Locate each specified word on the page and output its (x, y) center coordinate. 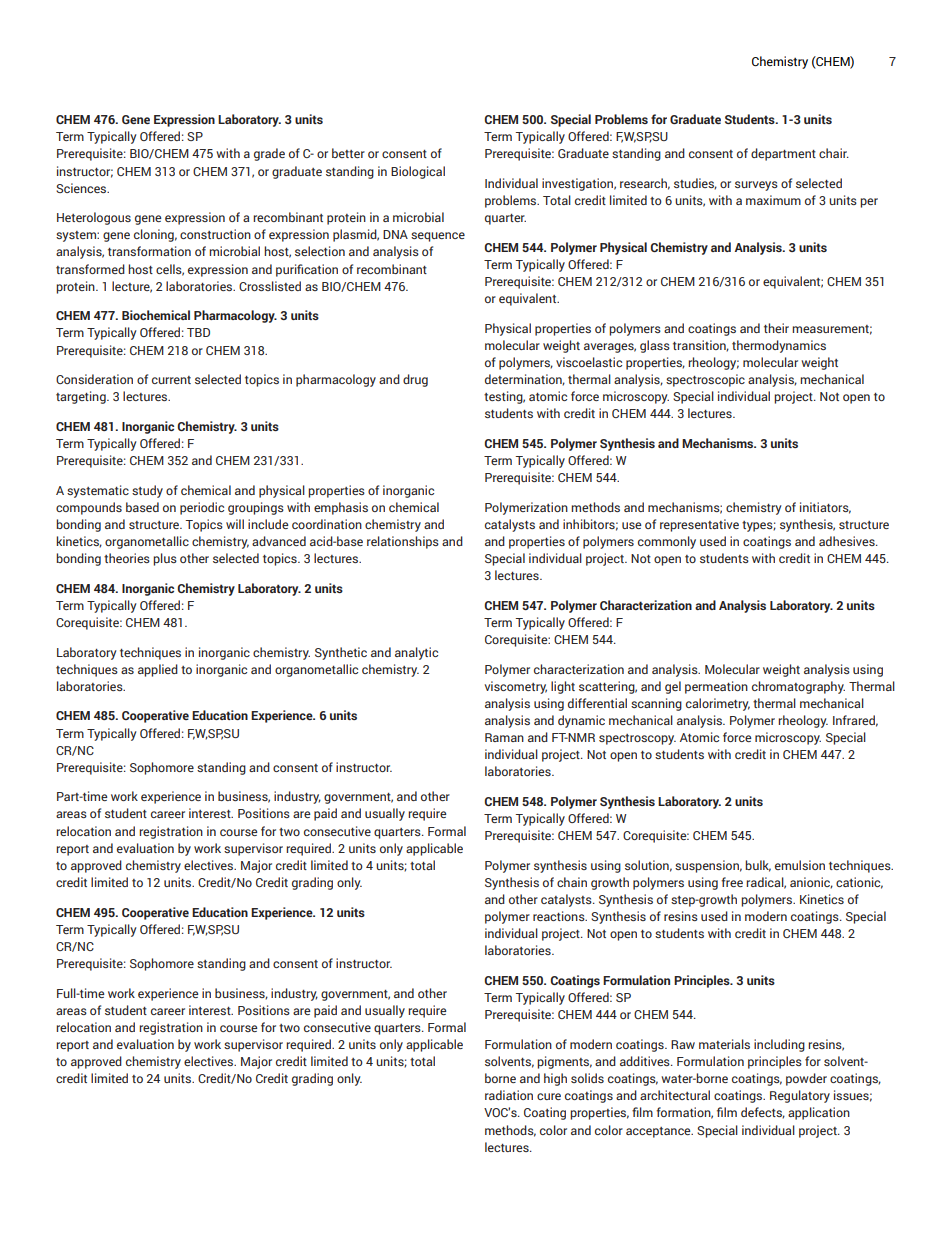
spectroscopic (705, 380)
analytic (416, 653)
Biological (418, 172)
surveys (756, 186)
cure (549, 1096)
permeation (716, 687)
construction (215, 234)
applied (158, 670)
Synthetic (341, 653)
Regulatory (800, 1096)
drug (415, 380)
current (171, 380)
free (732, 882)
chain (572, 882)
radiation (509, 1095)
